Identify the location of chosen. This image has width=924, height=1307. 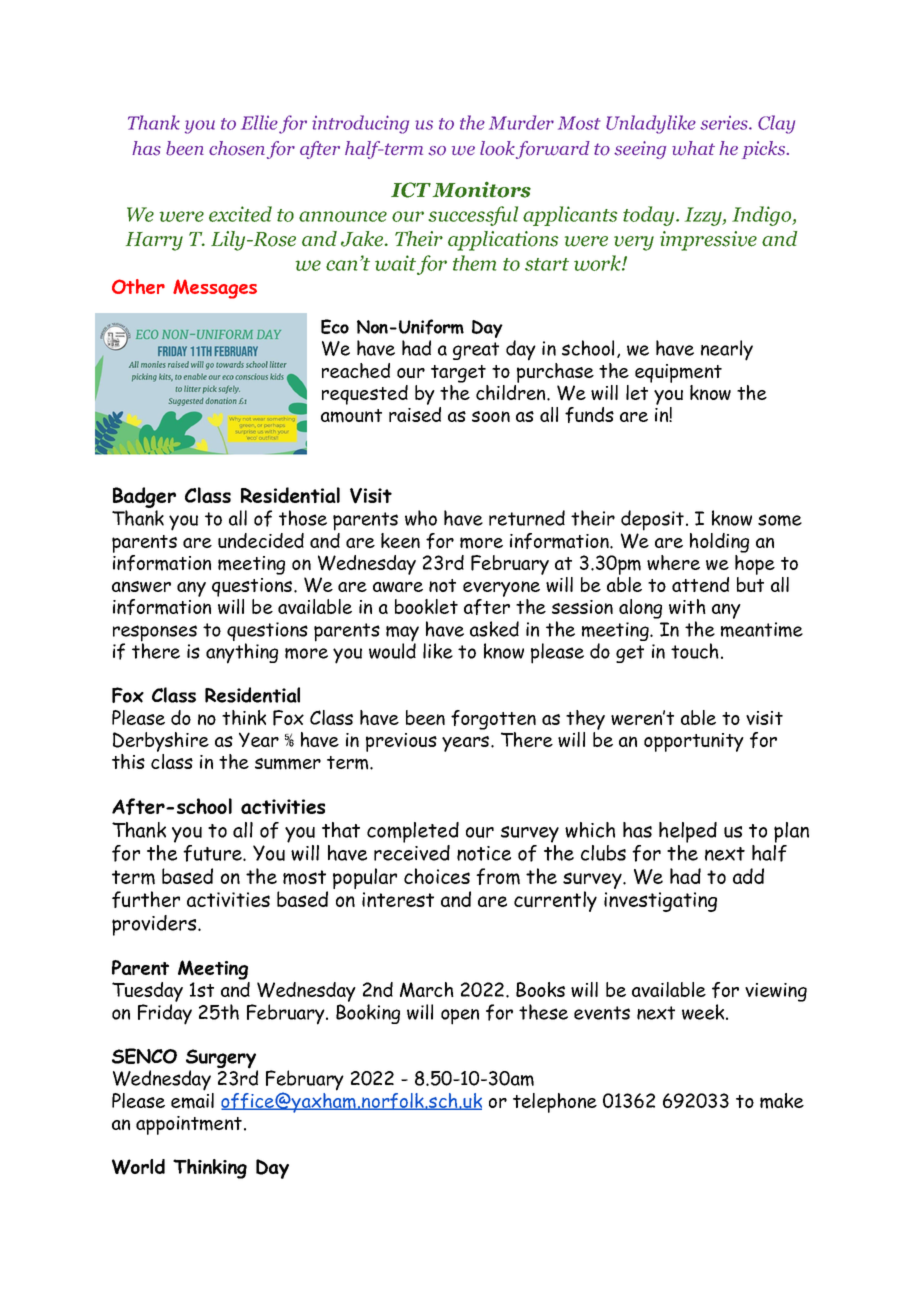
(237, 148).
